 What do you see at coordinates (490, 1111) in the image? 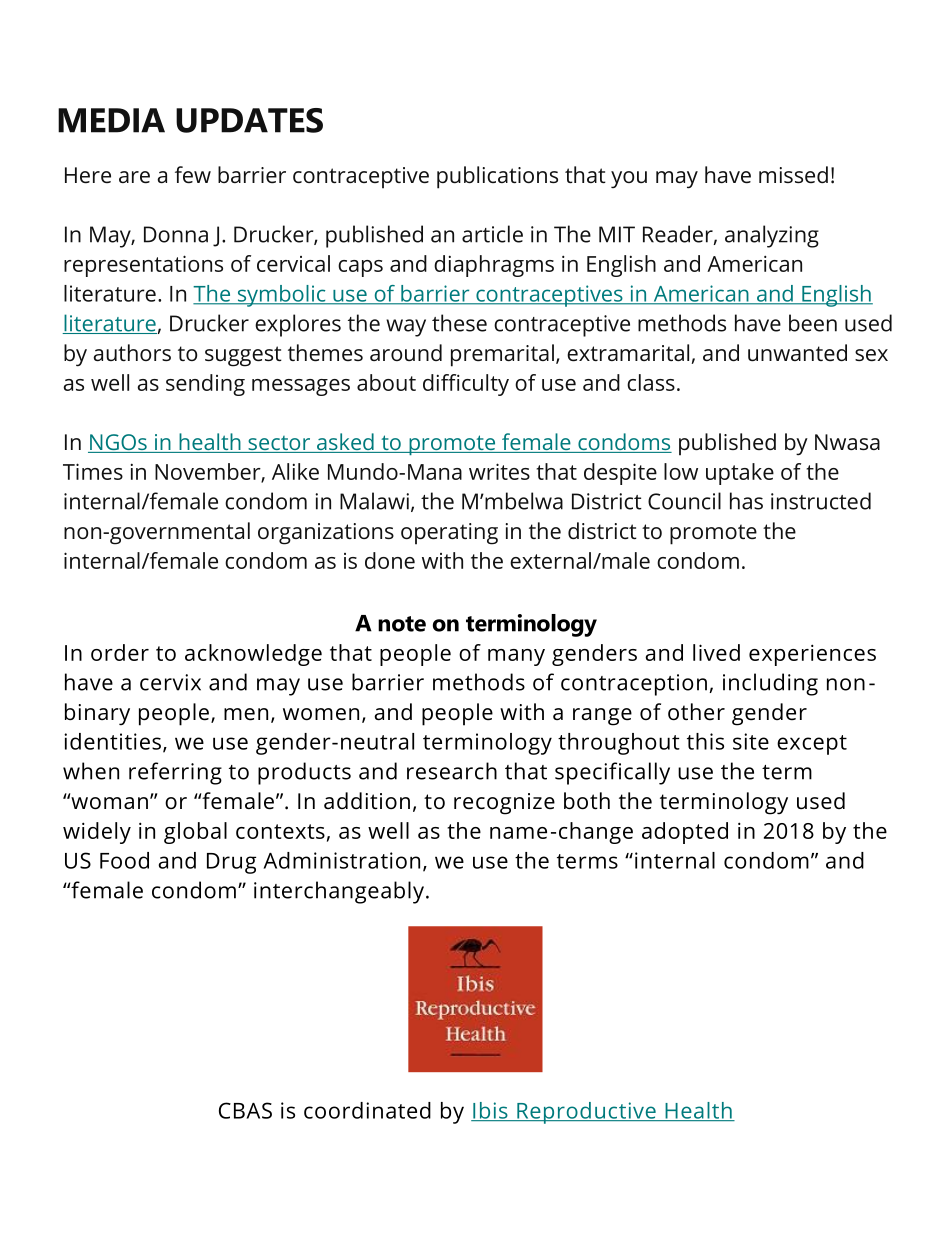
I see `Ibis` at bounding box center [490, 1111].
